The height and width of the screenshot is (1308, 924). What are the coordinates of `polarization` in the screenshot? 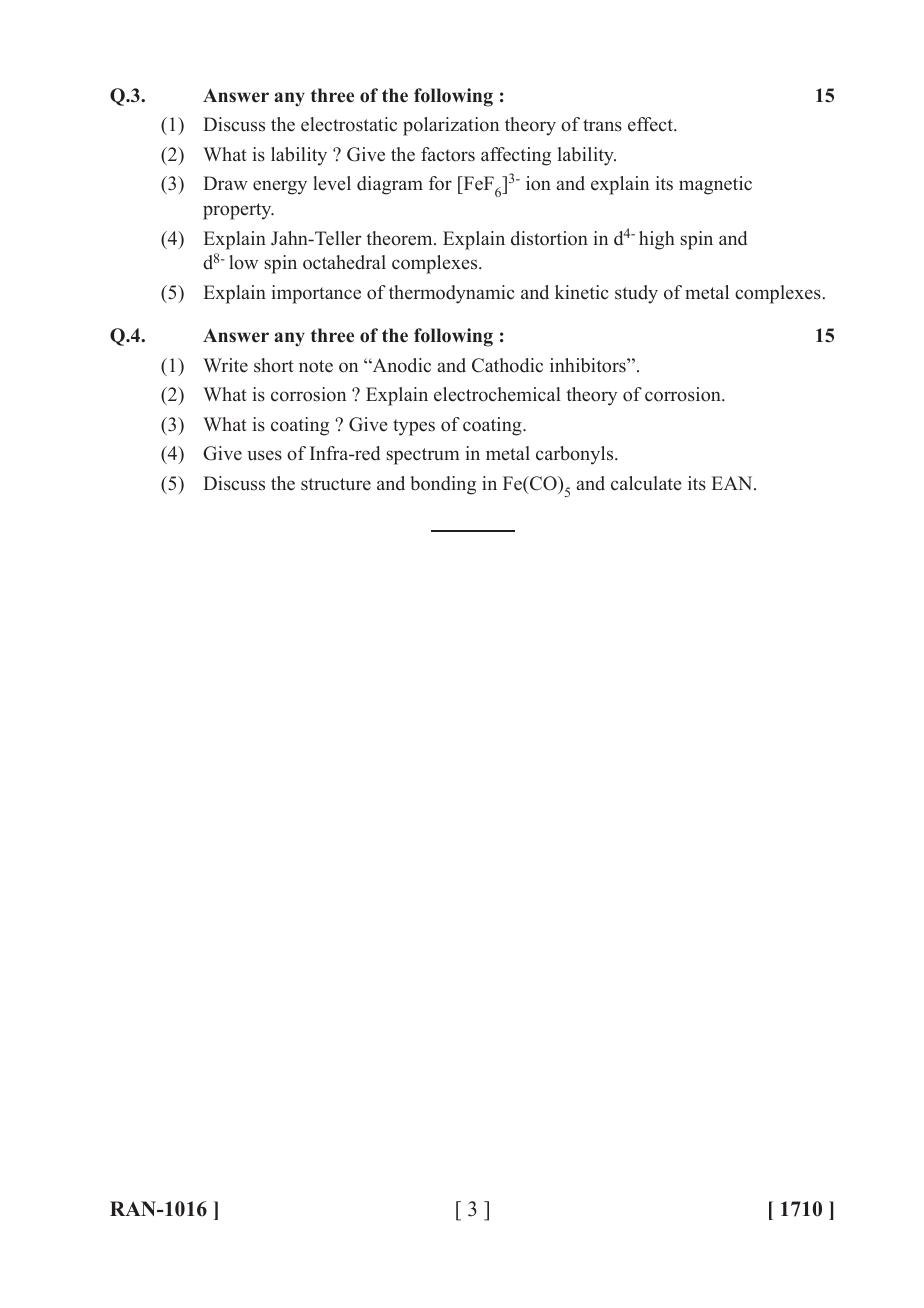 It's located at (451, 126).
